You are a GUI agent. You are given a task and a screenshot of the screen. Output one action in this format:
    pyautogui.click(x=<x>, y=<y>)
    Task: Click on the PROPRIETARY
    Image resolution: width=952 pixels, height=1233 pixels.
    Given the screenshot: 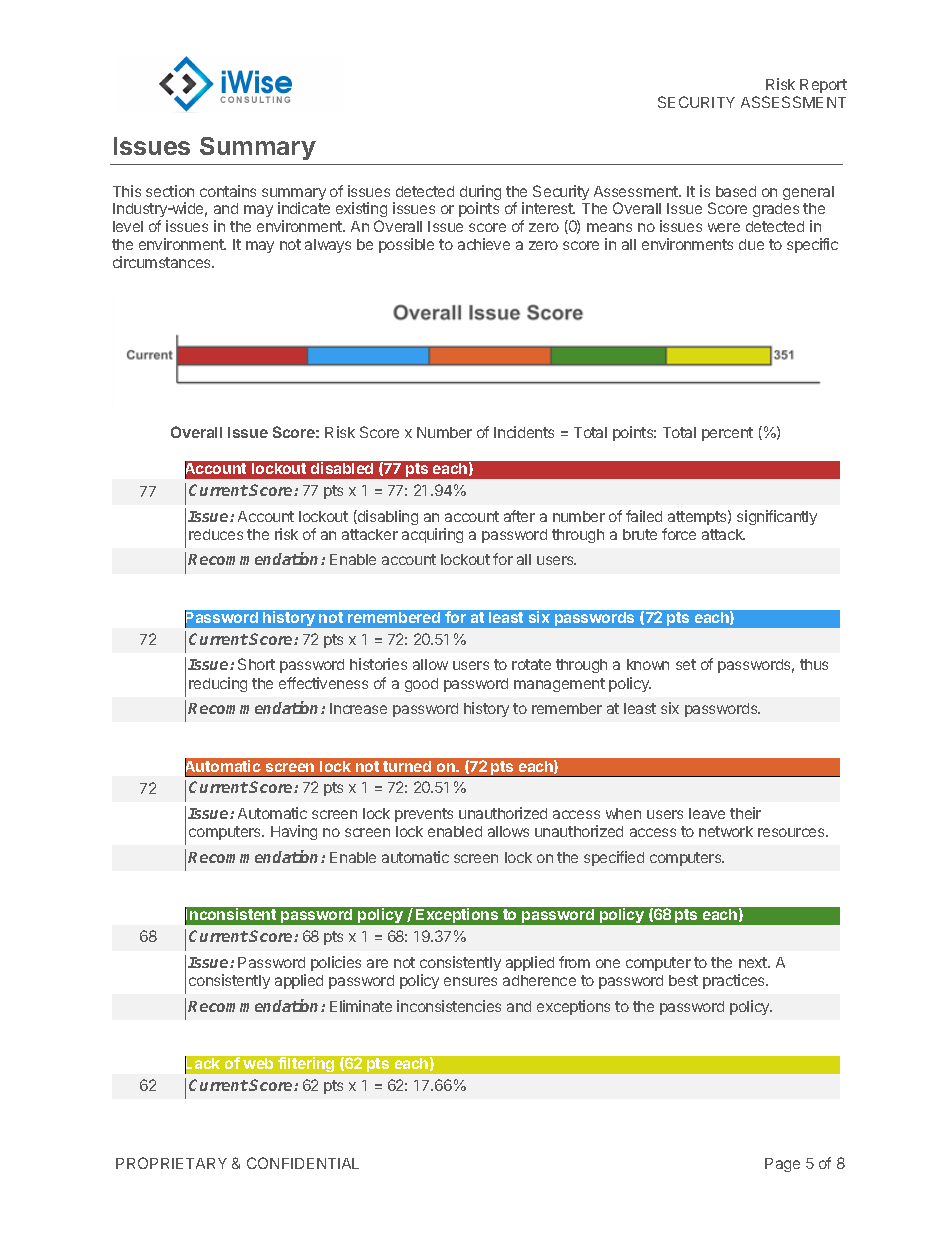 What is the action you would take?
    pyautogui.click(x=171, y=1163)
